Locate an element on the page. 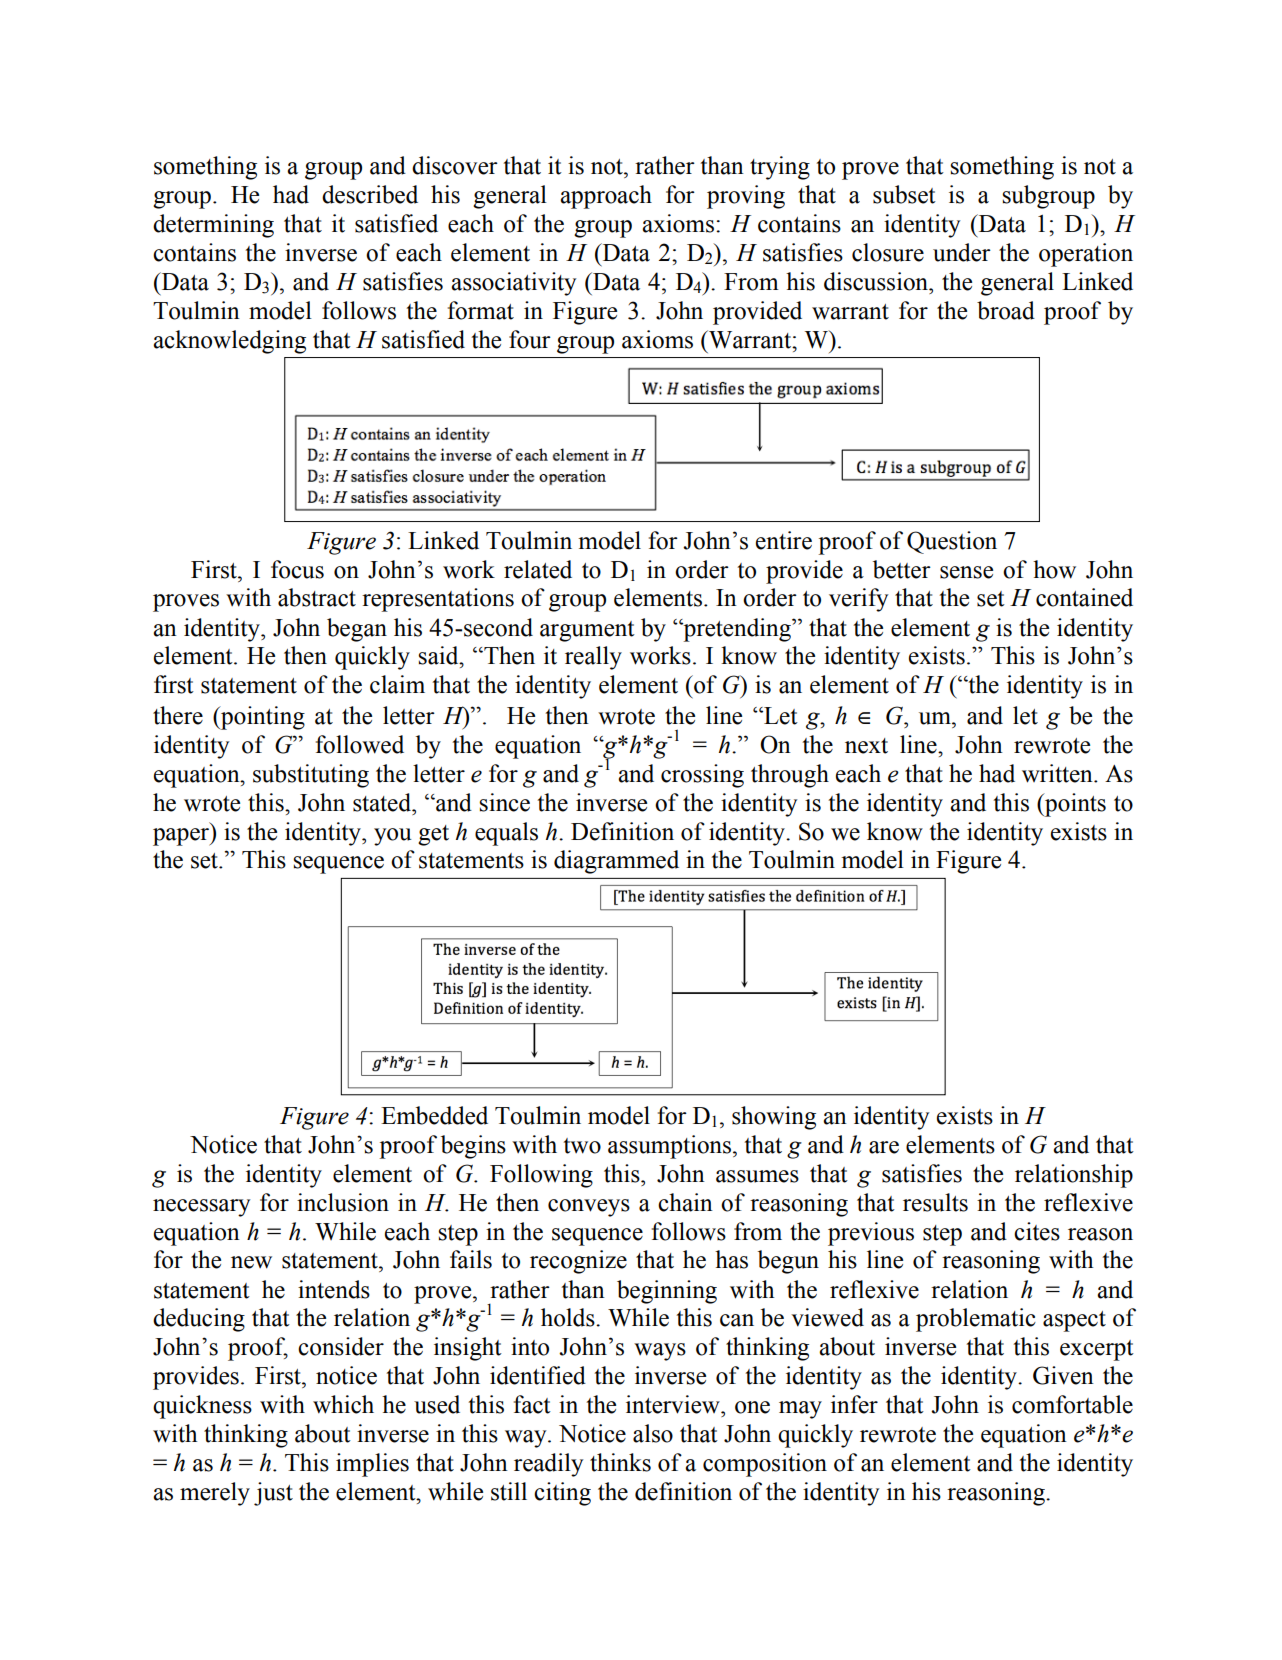  results is located at coordinates (935, 1202).
